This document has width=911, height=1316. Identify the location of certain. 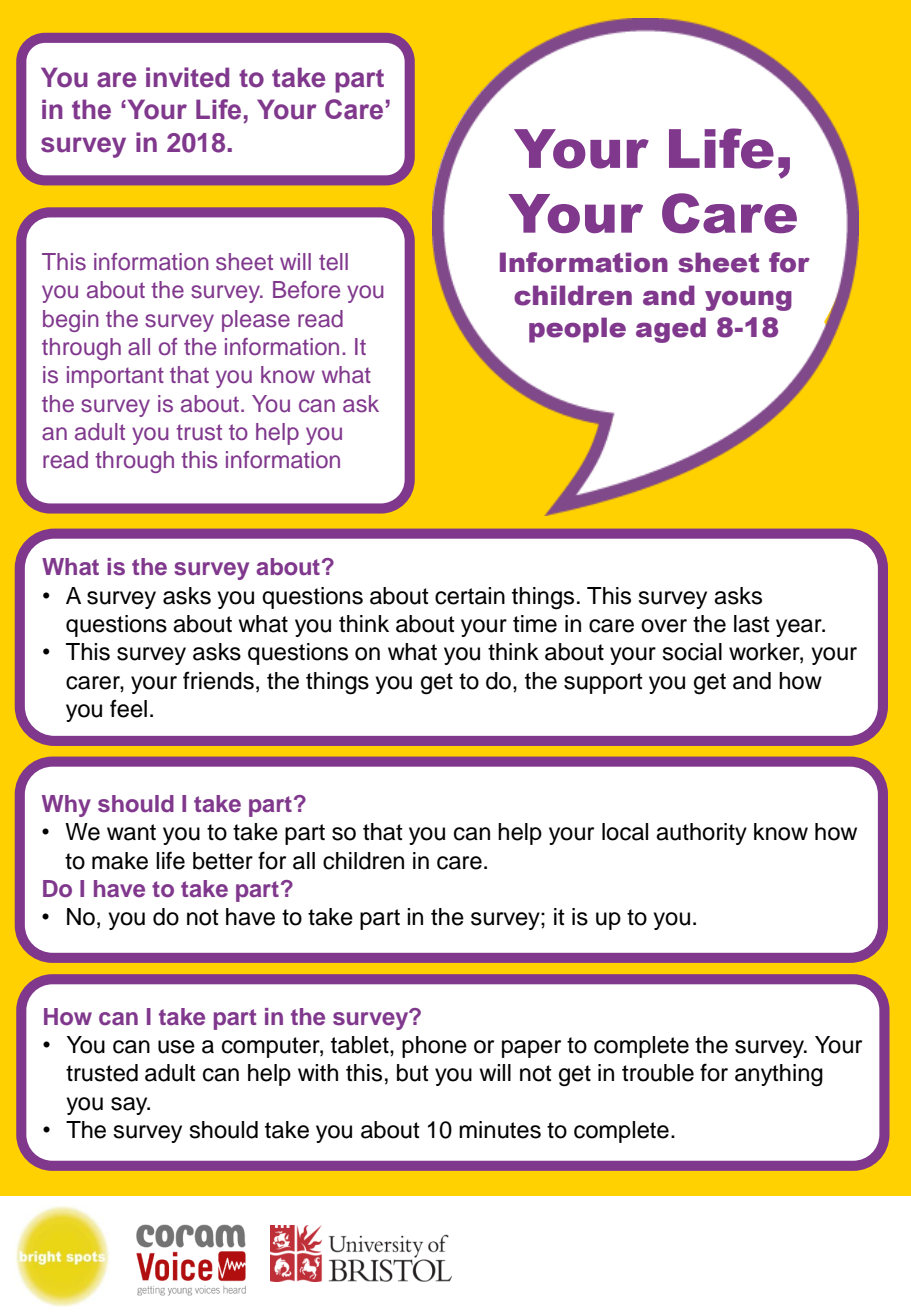
(470, 596).
